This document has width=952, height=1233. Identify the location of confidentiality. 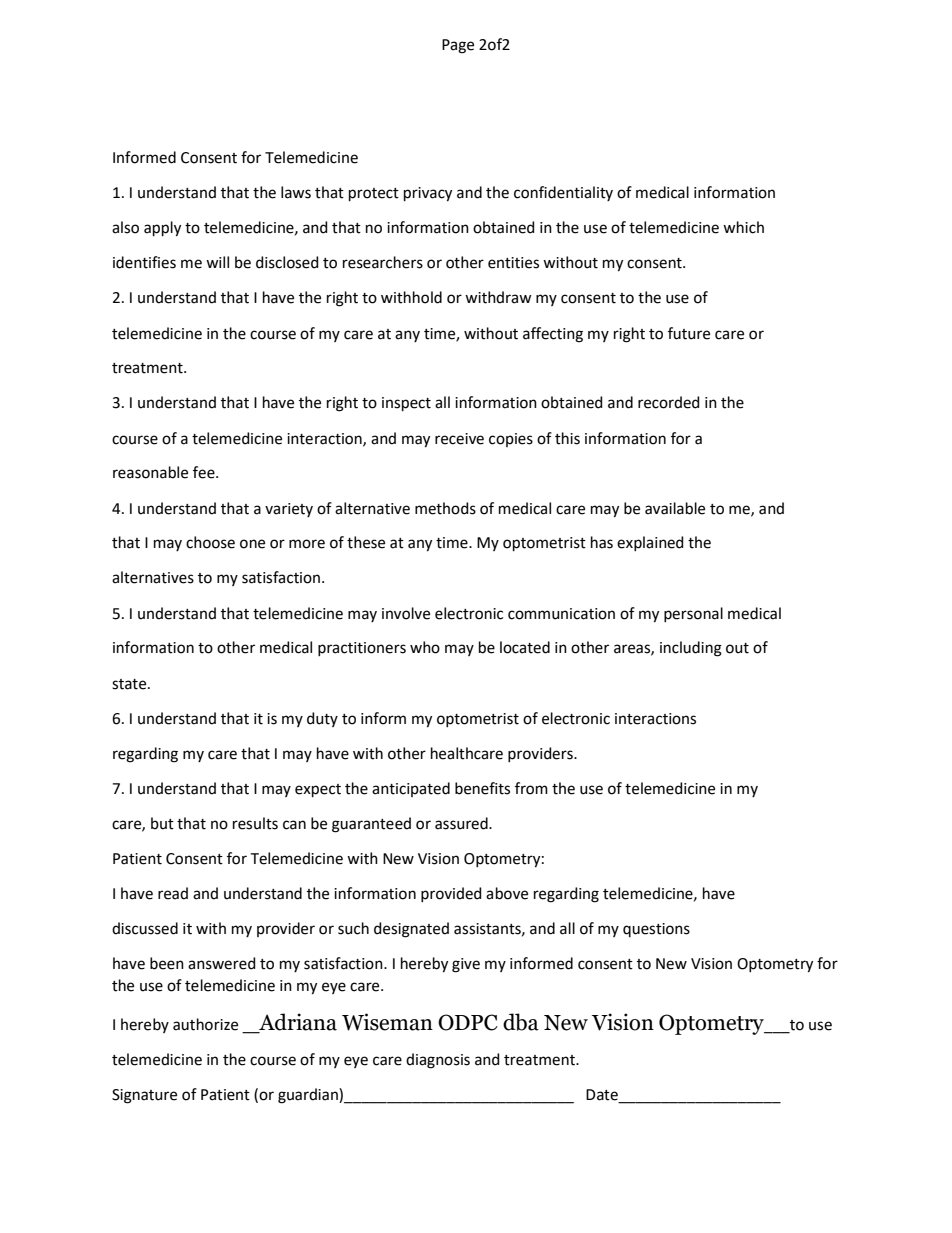
(563, 193).
